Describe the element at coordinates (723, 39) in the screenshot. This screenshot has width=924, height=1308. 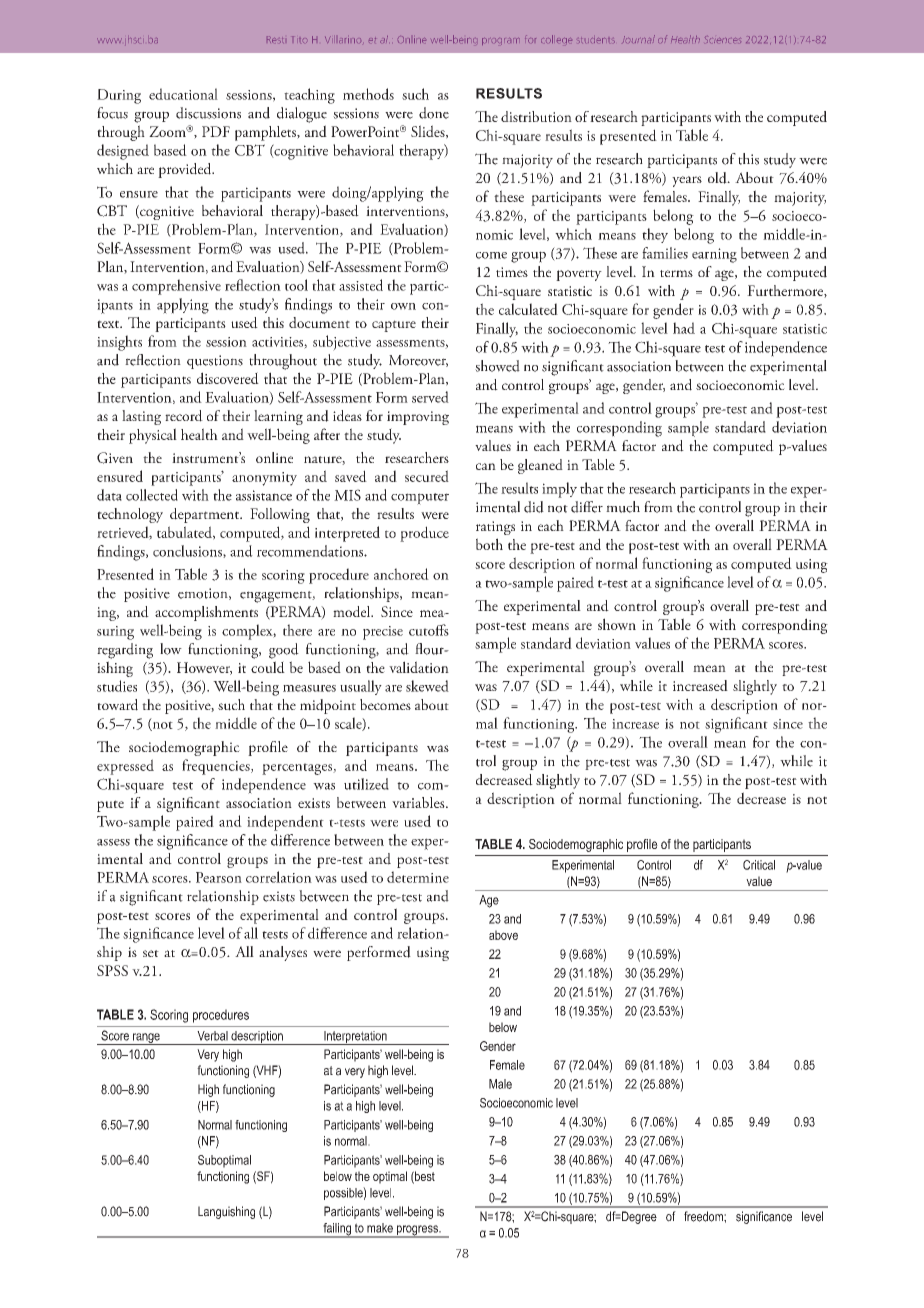
I see `Sciences` at that location.
